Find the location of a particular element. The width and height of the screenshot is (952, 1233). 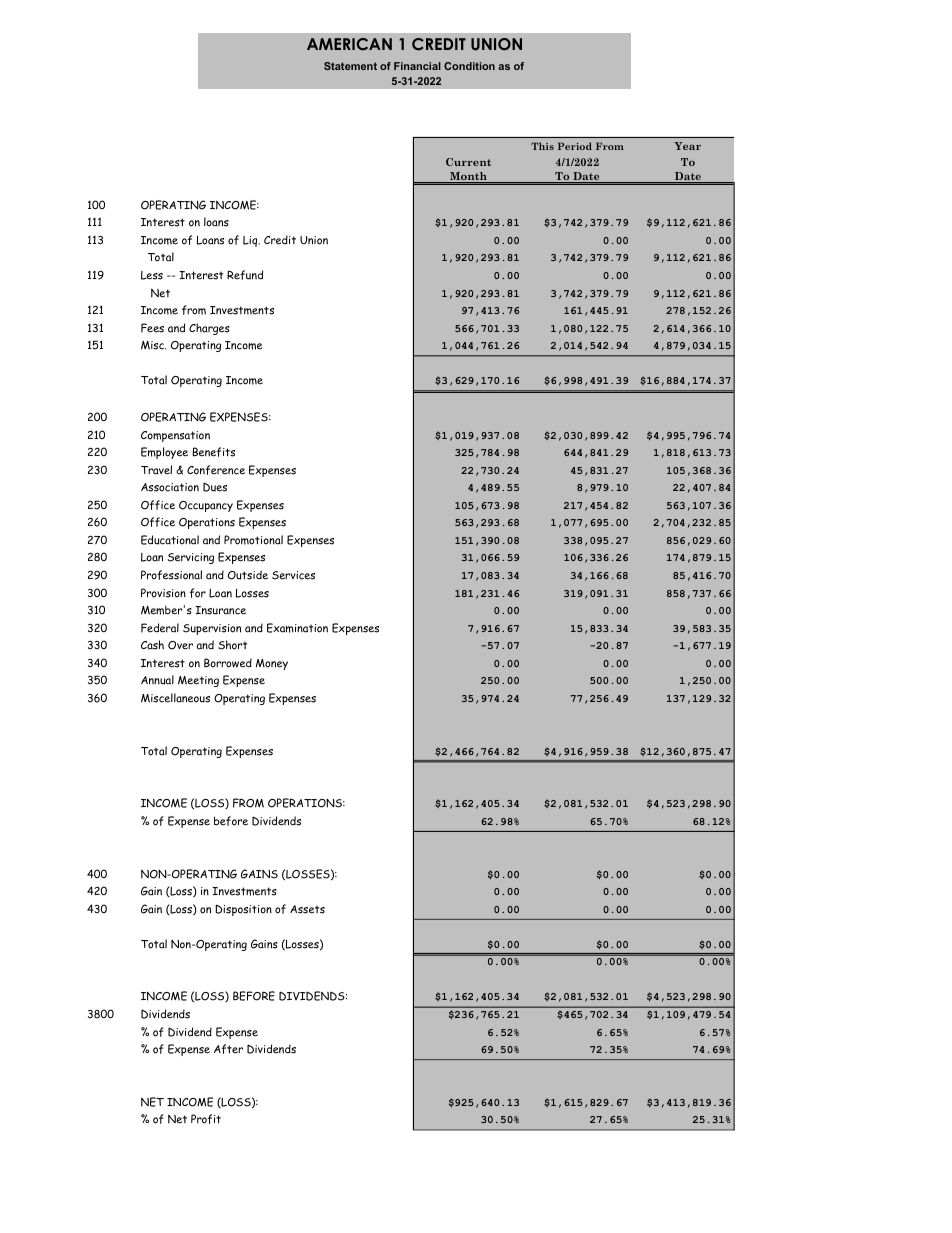

After is located at coordinates (228, 1049).
